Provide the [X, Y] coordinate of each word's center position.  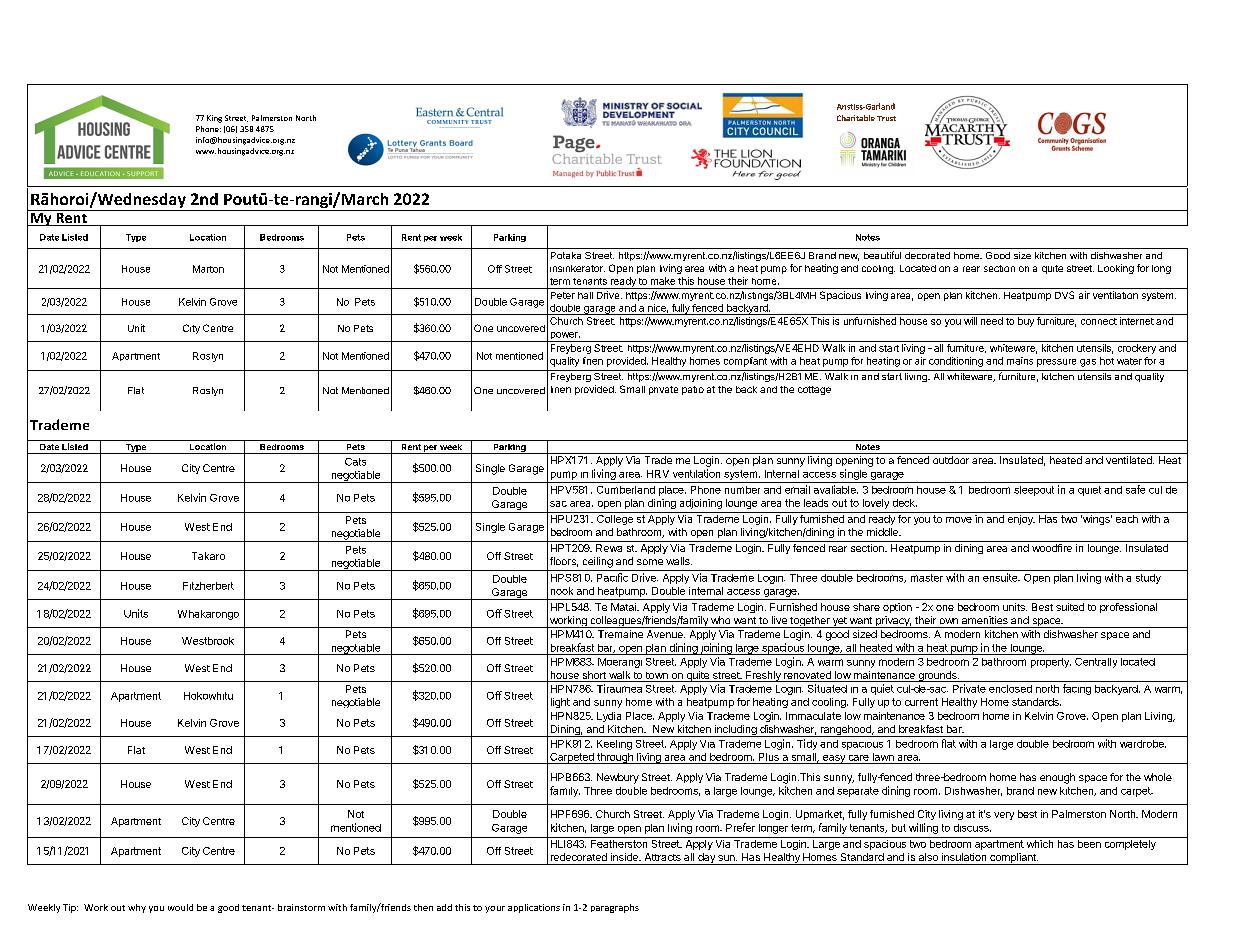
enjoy [1021, 520]
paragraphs [615, 908]
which [1040, 844]
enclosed [1010, 689]
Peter [563, 295]
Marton [208, 269]
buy [1026, 322]
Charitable [856, 118]
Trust [886, 118]
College [615, 518]
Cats [355, 462]
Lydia [609, 717]
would [180, 907]
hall [585, 295]
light [560, 703]
